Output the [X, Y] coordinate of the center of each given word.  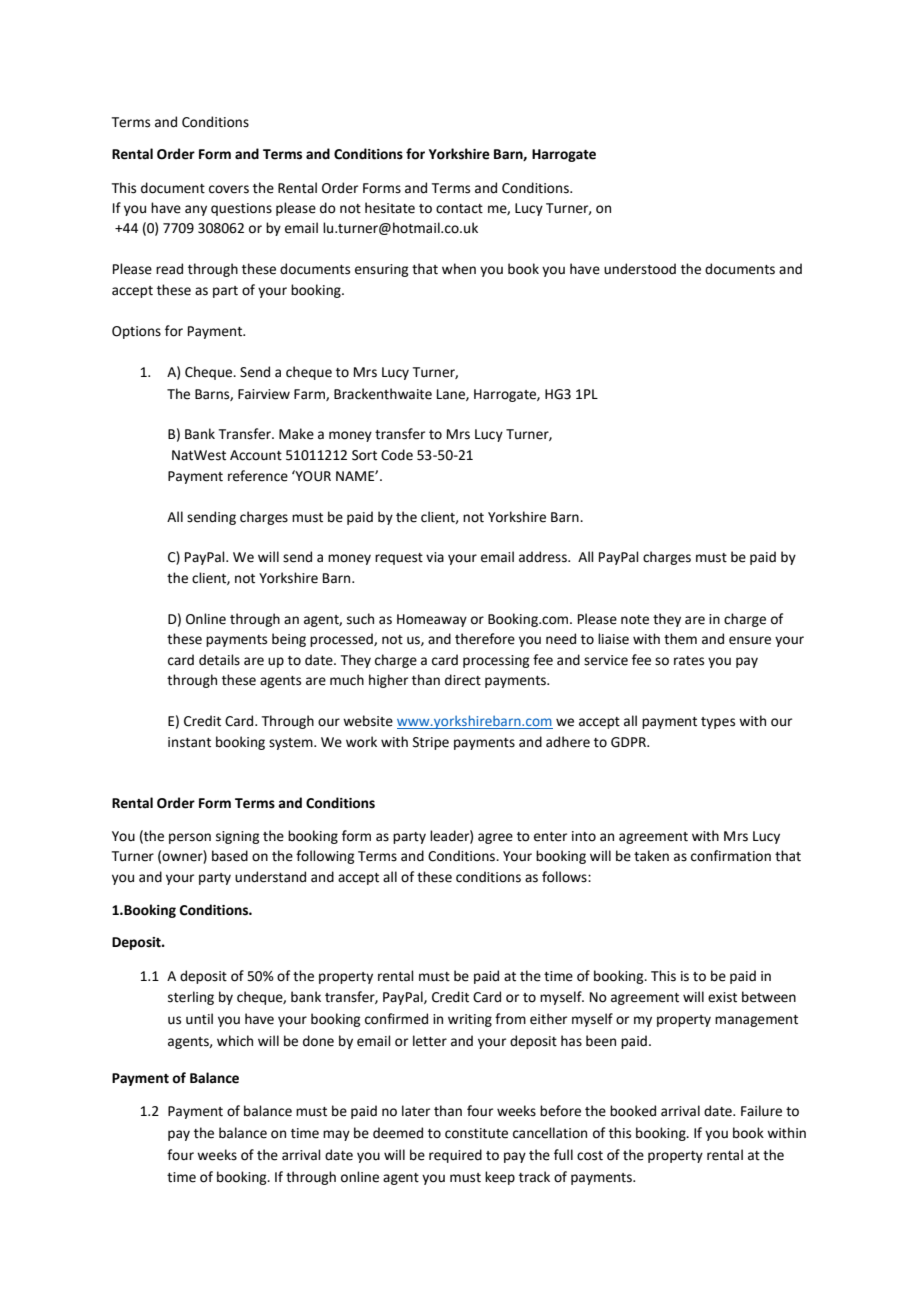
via [435, 557]
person [190, 838]
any [196, 210]
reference [258, 476]
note [635, 620]
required [455, 1156]
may [336, 1135]
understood [640, 269]
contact [459, 209]
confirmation [731, 856]
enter [550, 837]
